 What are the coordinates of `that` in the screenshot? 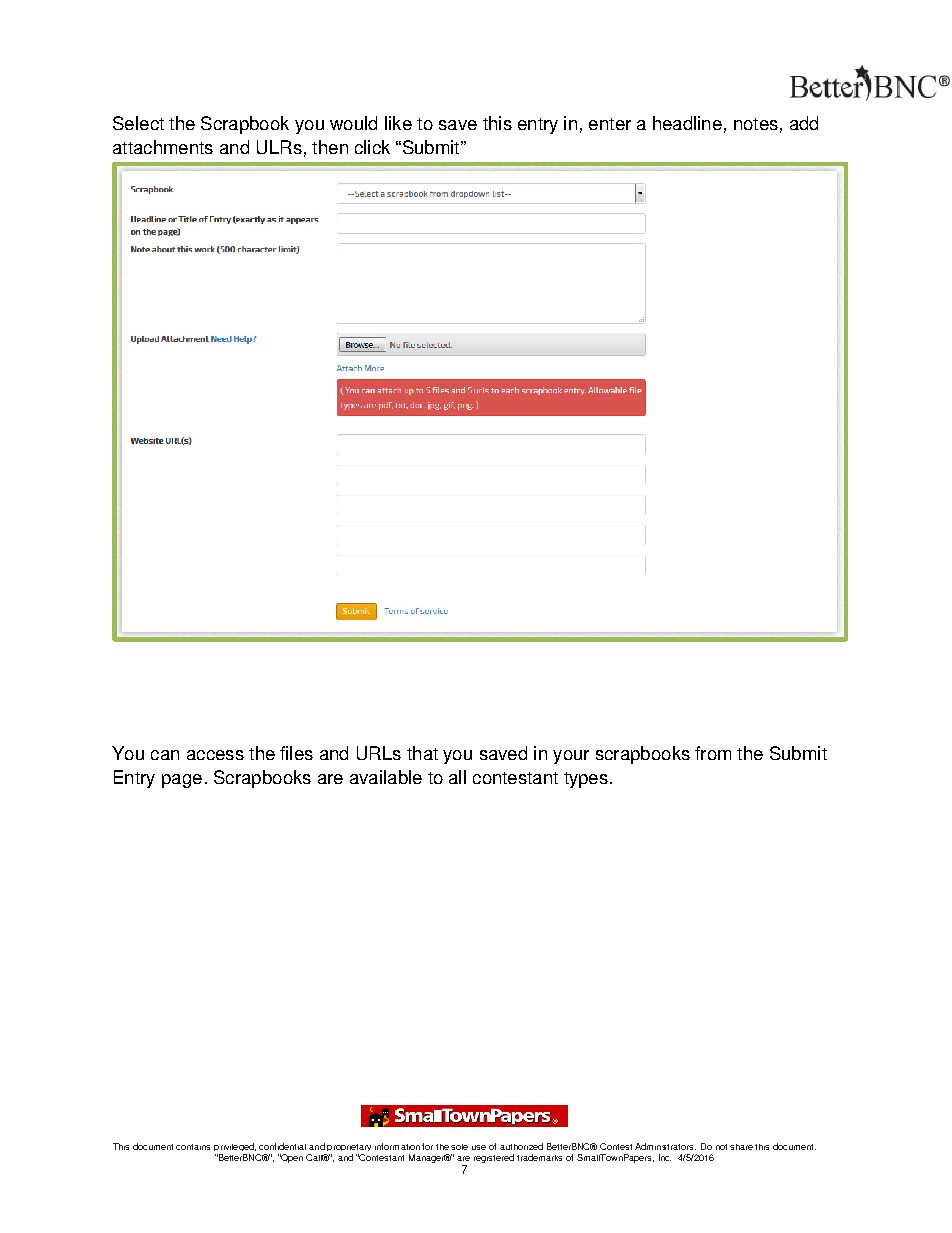 It's located at (422, 753).
